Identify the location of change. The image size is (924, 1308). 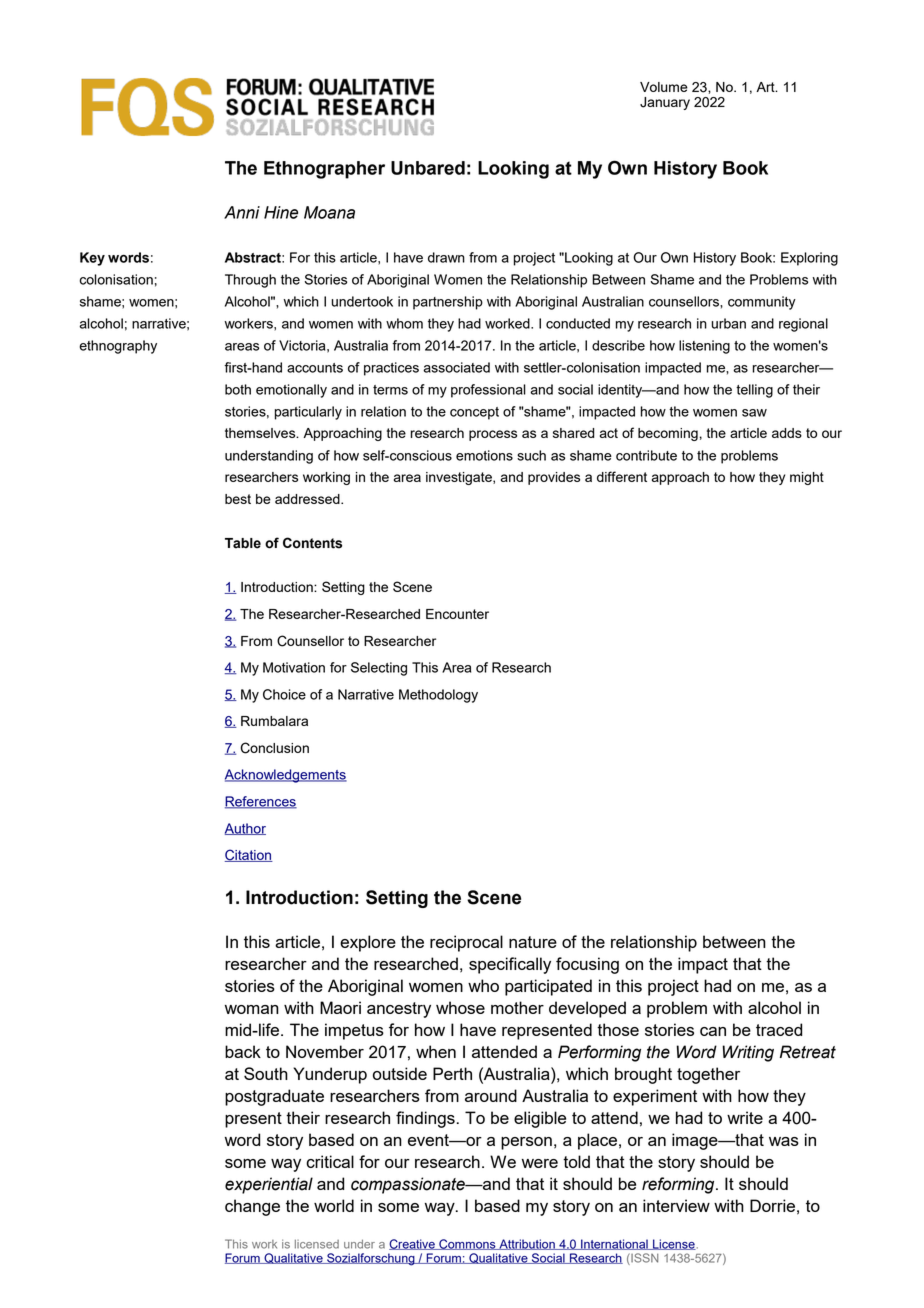
(252, 1207).
